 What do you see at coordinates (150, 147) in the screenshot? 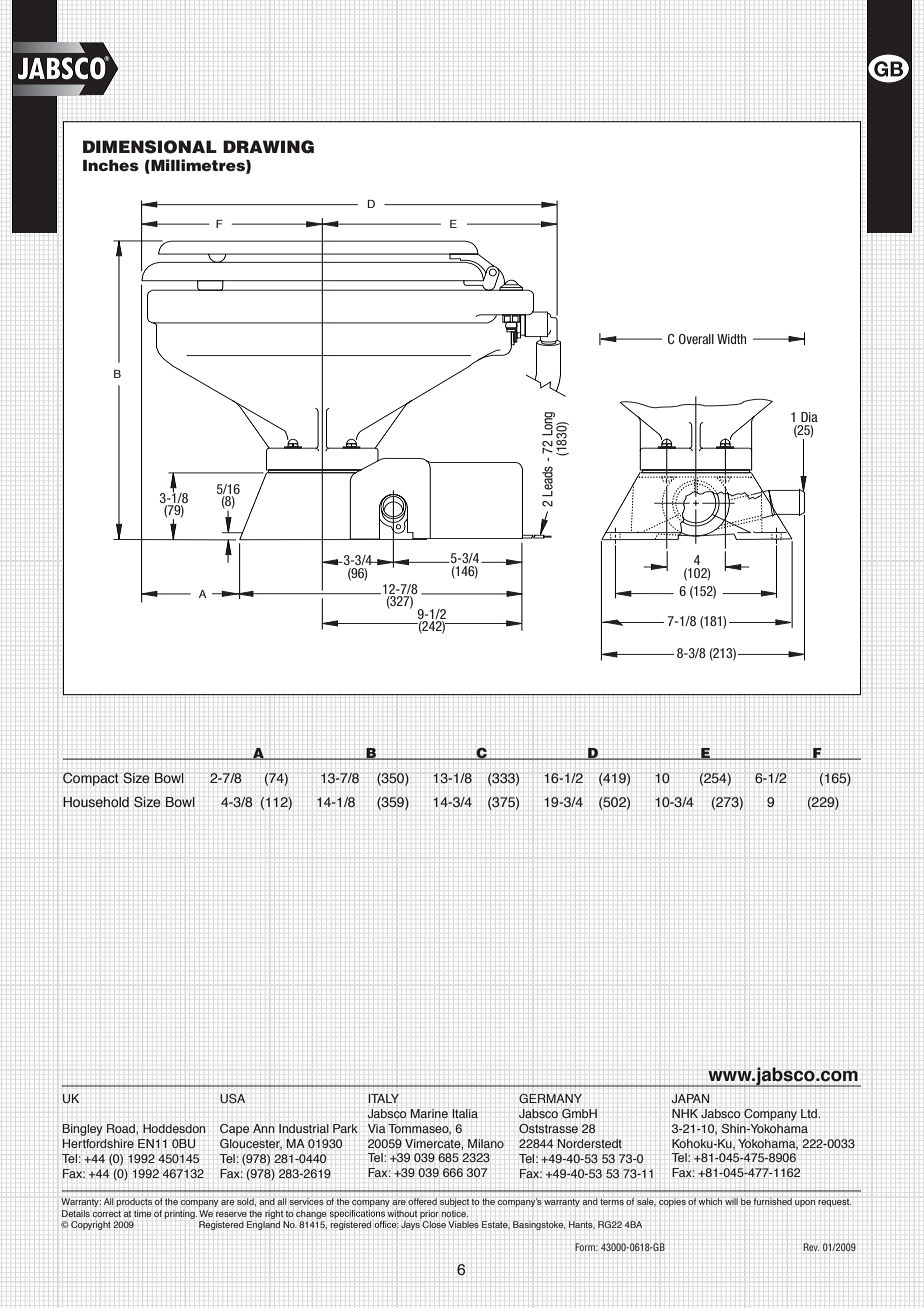
I see `DIMENSIONAL` at bounding box center [150, 147].
